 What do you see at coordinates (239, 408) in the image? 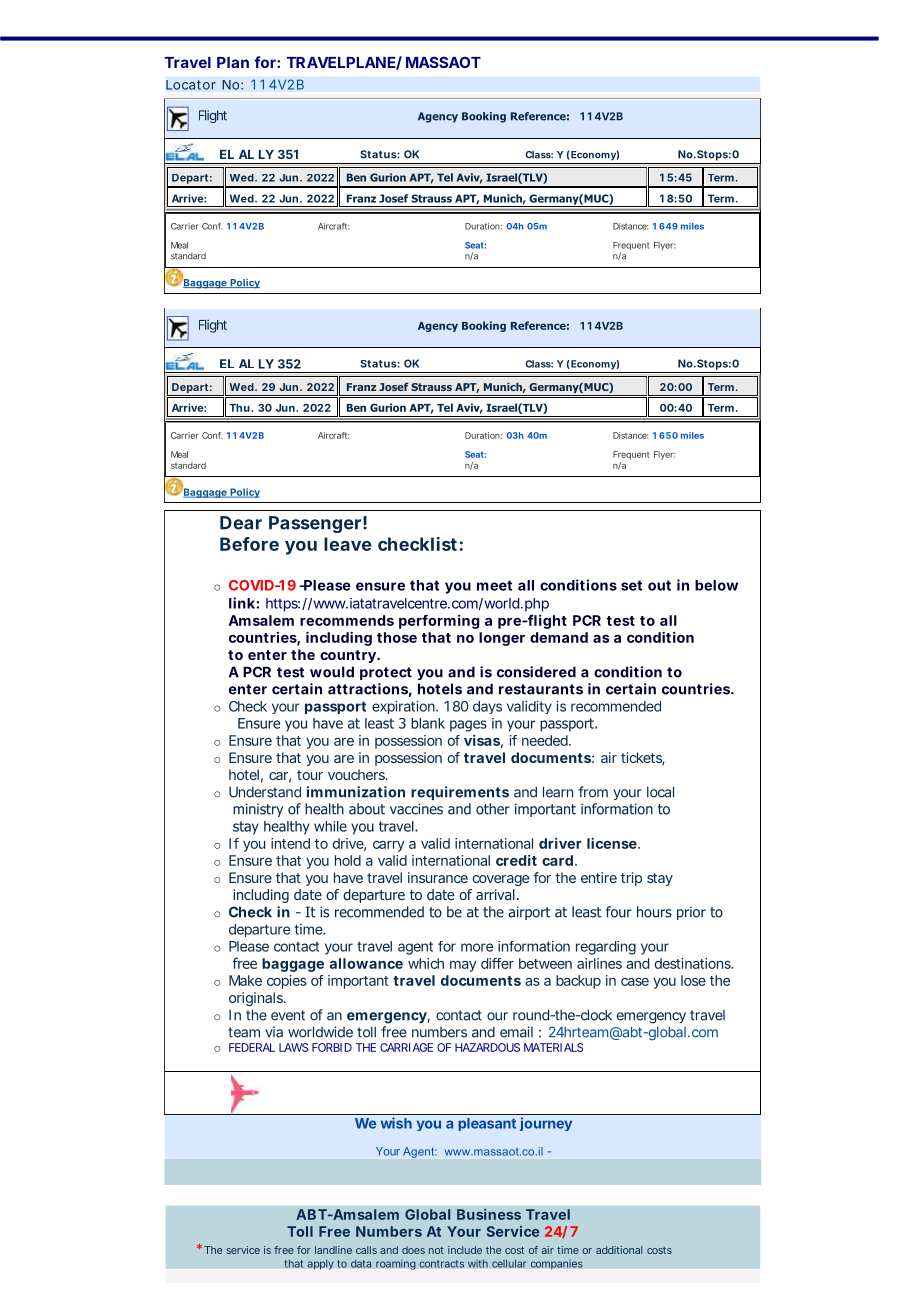
I see `Thu` at bounding box center [239, 408].
